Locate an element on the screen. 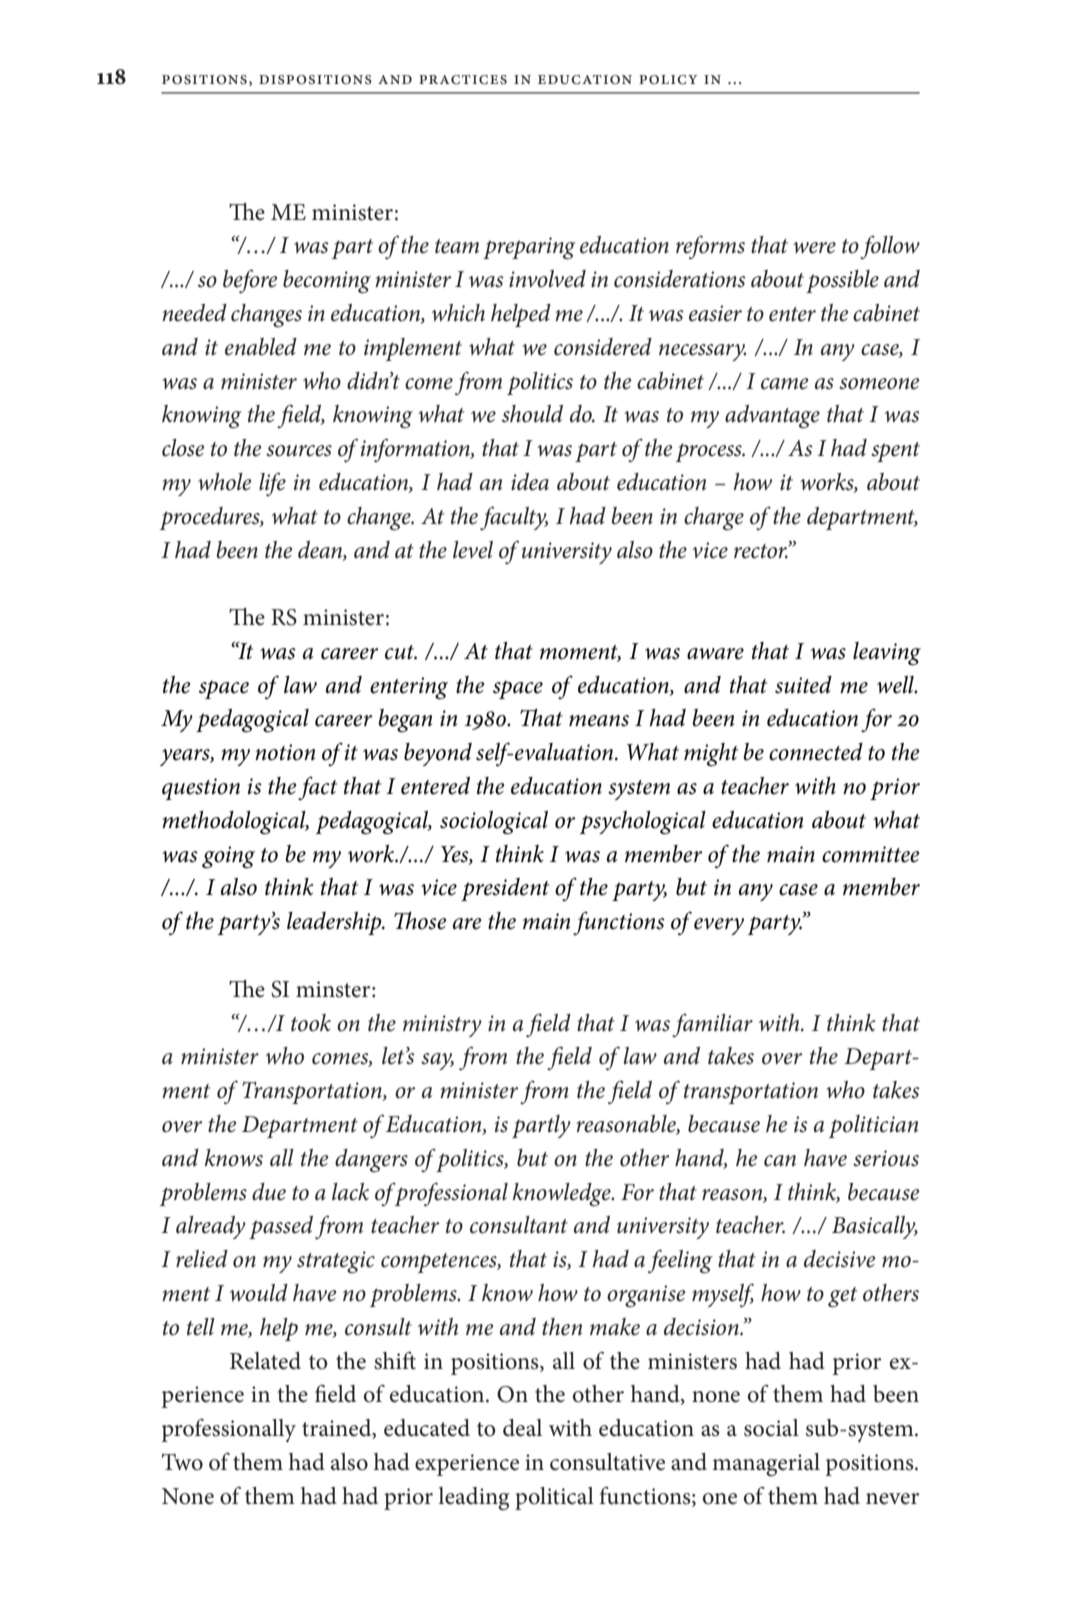  idea is located at coordinates (530, 482).
